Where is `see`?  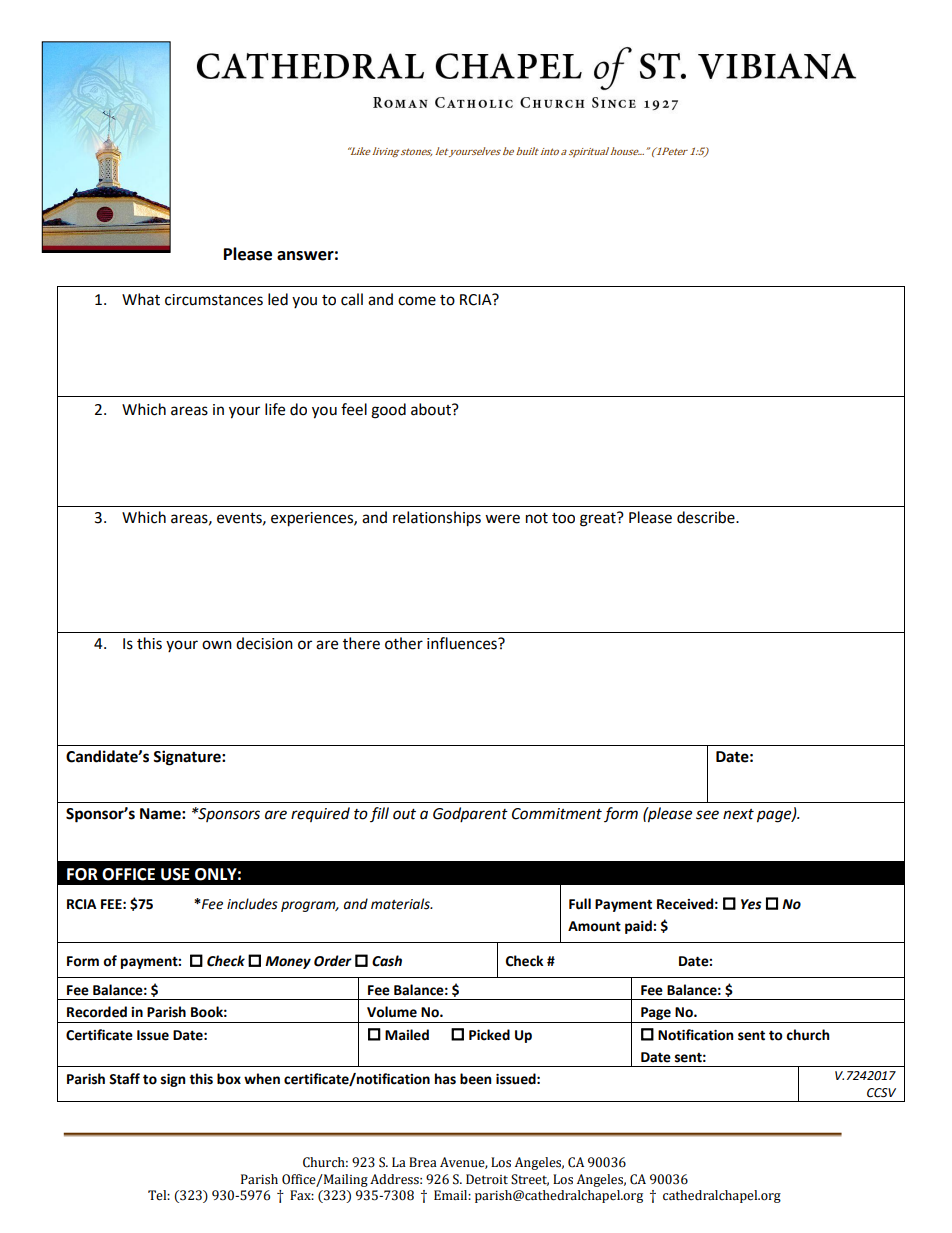
see is located at coordinates (707, 815).
